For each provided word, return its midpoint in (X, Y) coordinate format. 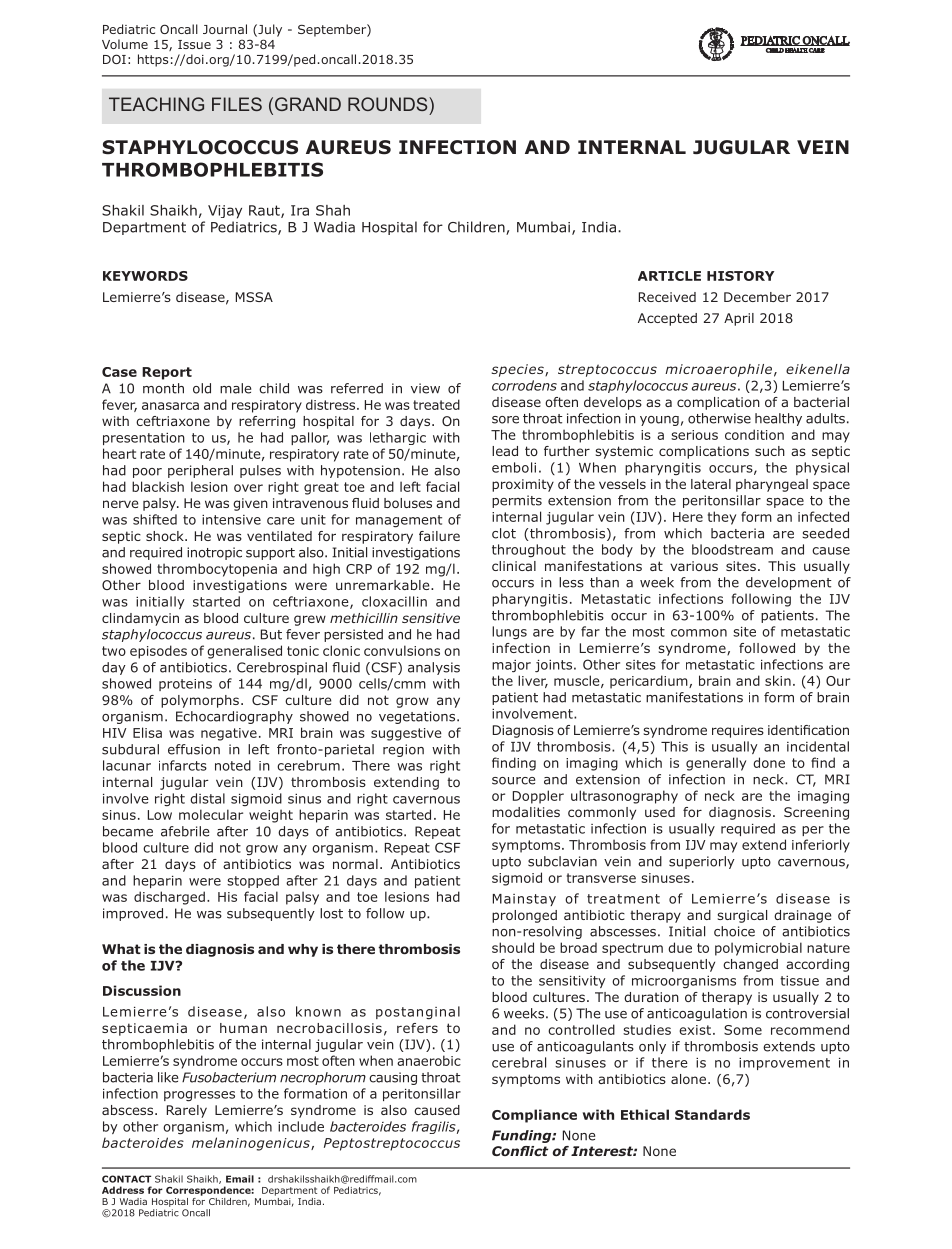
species (519, 370)
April (739, 319)
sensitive (431, 618)
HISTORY (740, 276)
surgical (742, 916)
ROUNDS (389, 104)
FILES (237, 104)
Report (167, 373)
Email (240, 1179)
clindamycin (140, 619)
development (789, 583)
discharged (169, 898)
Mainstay (524, 900)
